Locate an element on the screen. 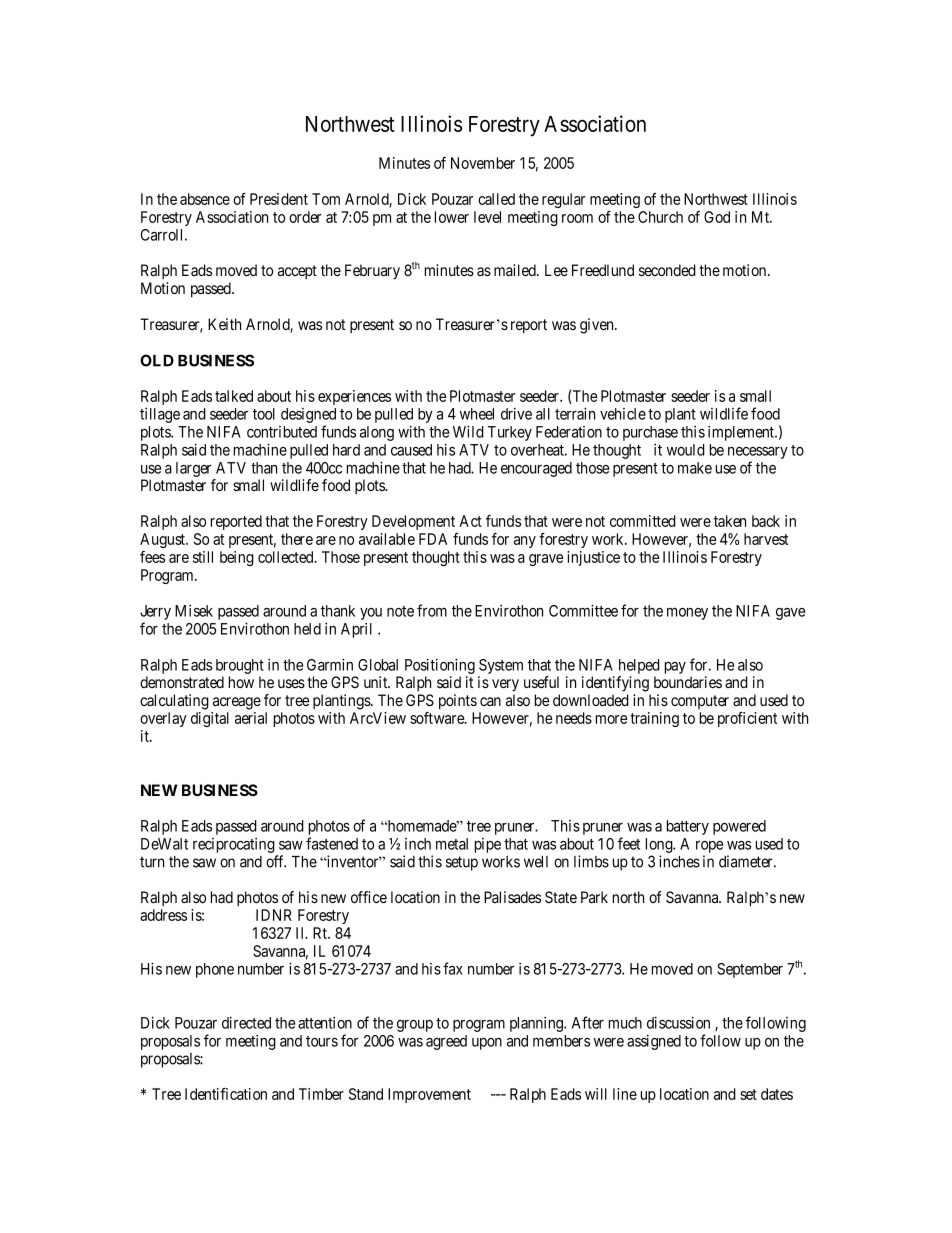 The height and width of the screenshot is (1233, 952). upon is located at coordinates (487, 1044).
